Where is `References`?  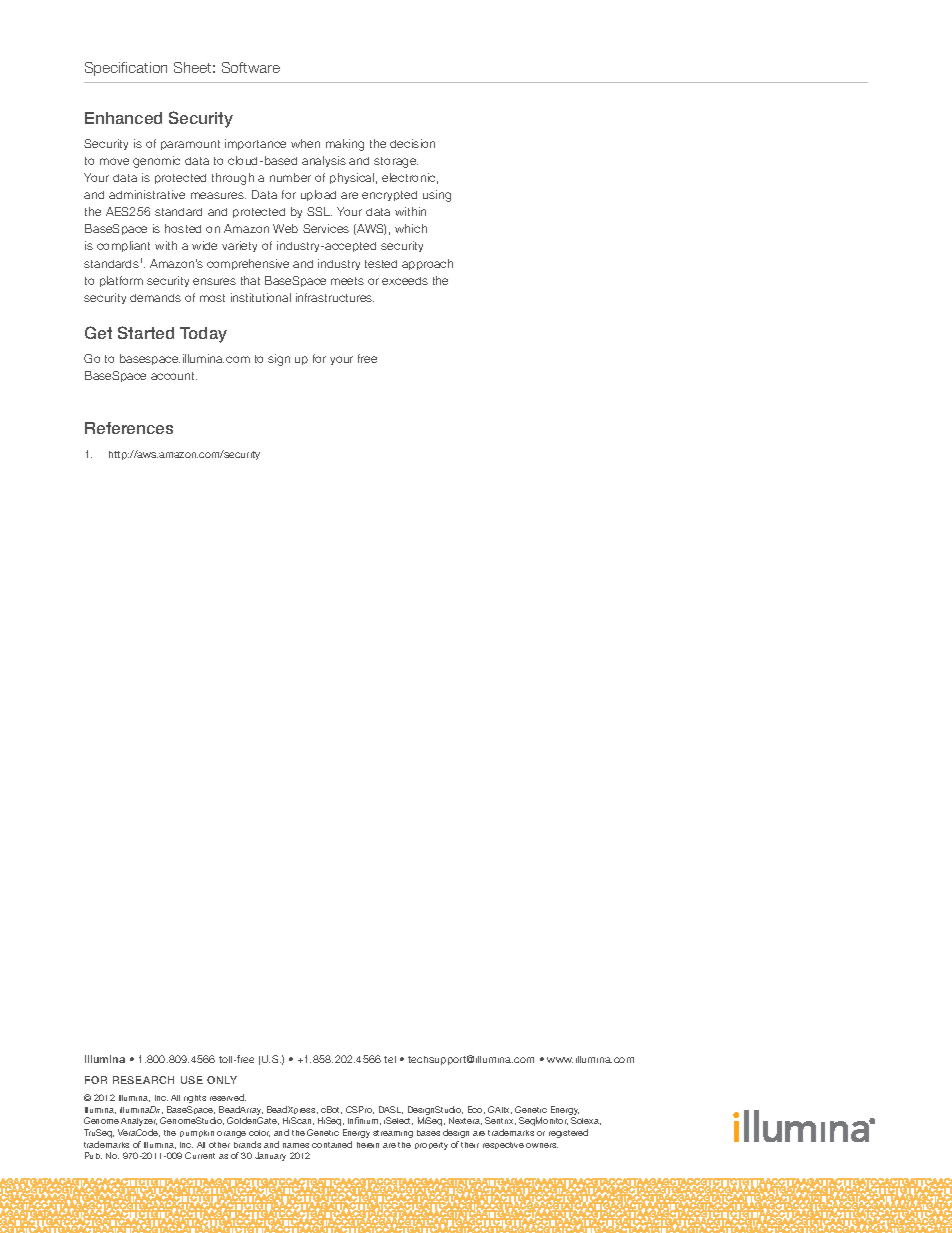 References is located at coordinates (129, 428).
